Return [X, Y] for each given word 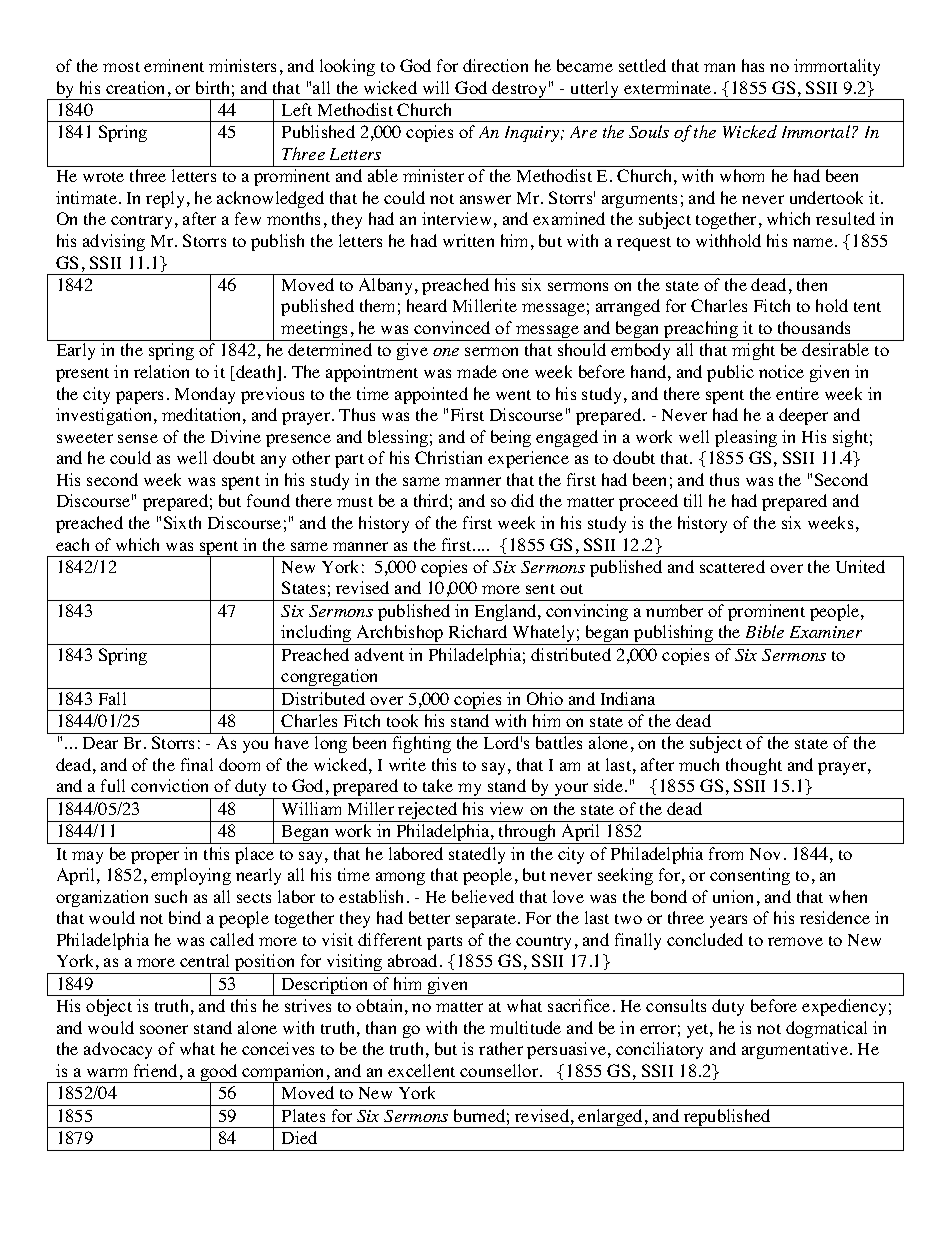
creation [135, 87]
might [753, 351]
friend [155, 1070]
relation [161, 371]
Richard [478, 631]
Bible [765, 631]
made [477, 371]
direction [495, 65]
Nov [765, 854]
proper [155, 857]
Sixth [182, 522]
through [528, 834]
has [753, 65]
